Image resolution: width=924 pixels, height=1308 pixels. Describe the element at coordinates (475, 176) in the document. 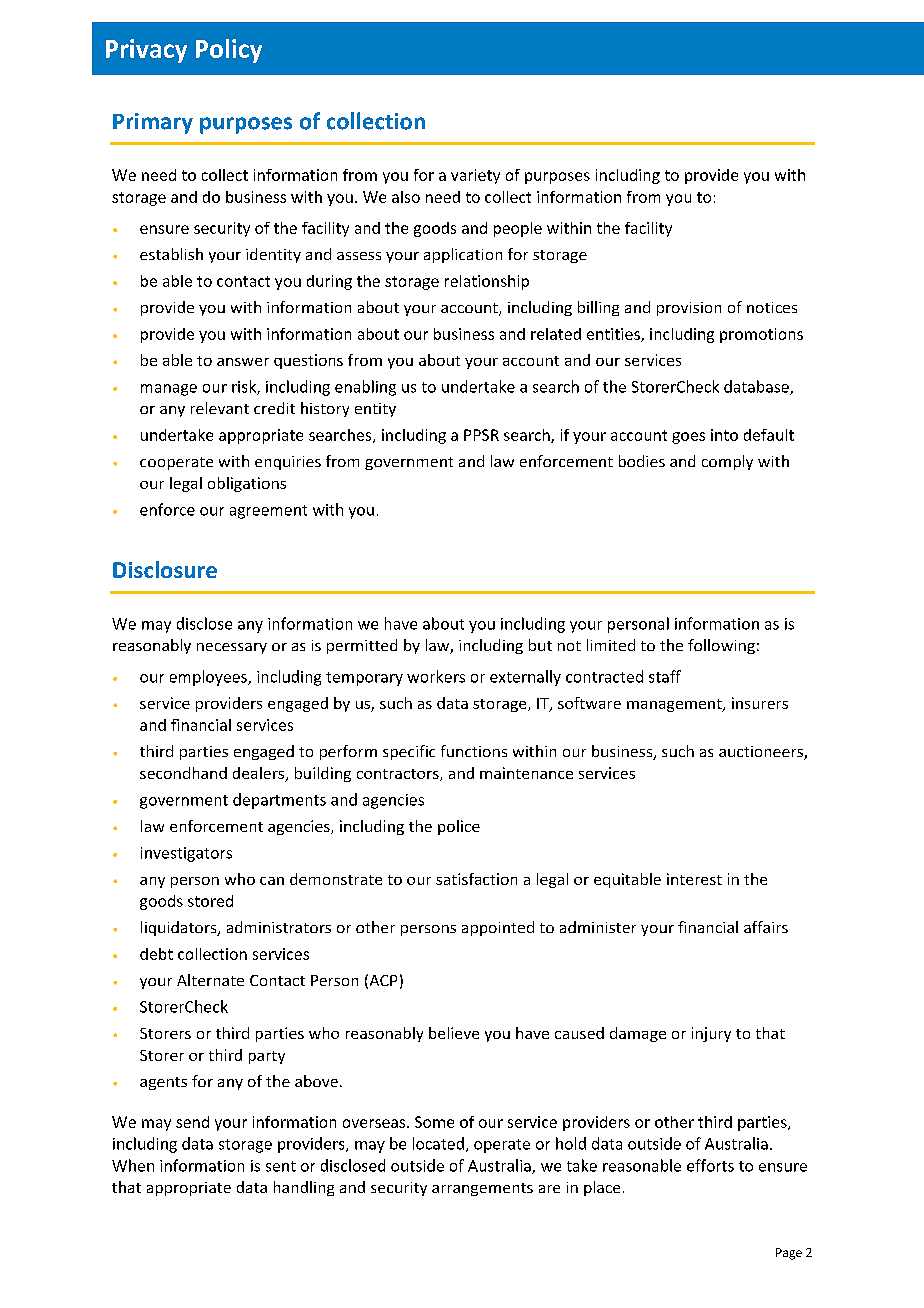

I see `variety` at that location.
